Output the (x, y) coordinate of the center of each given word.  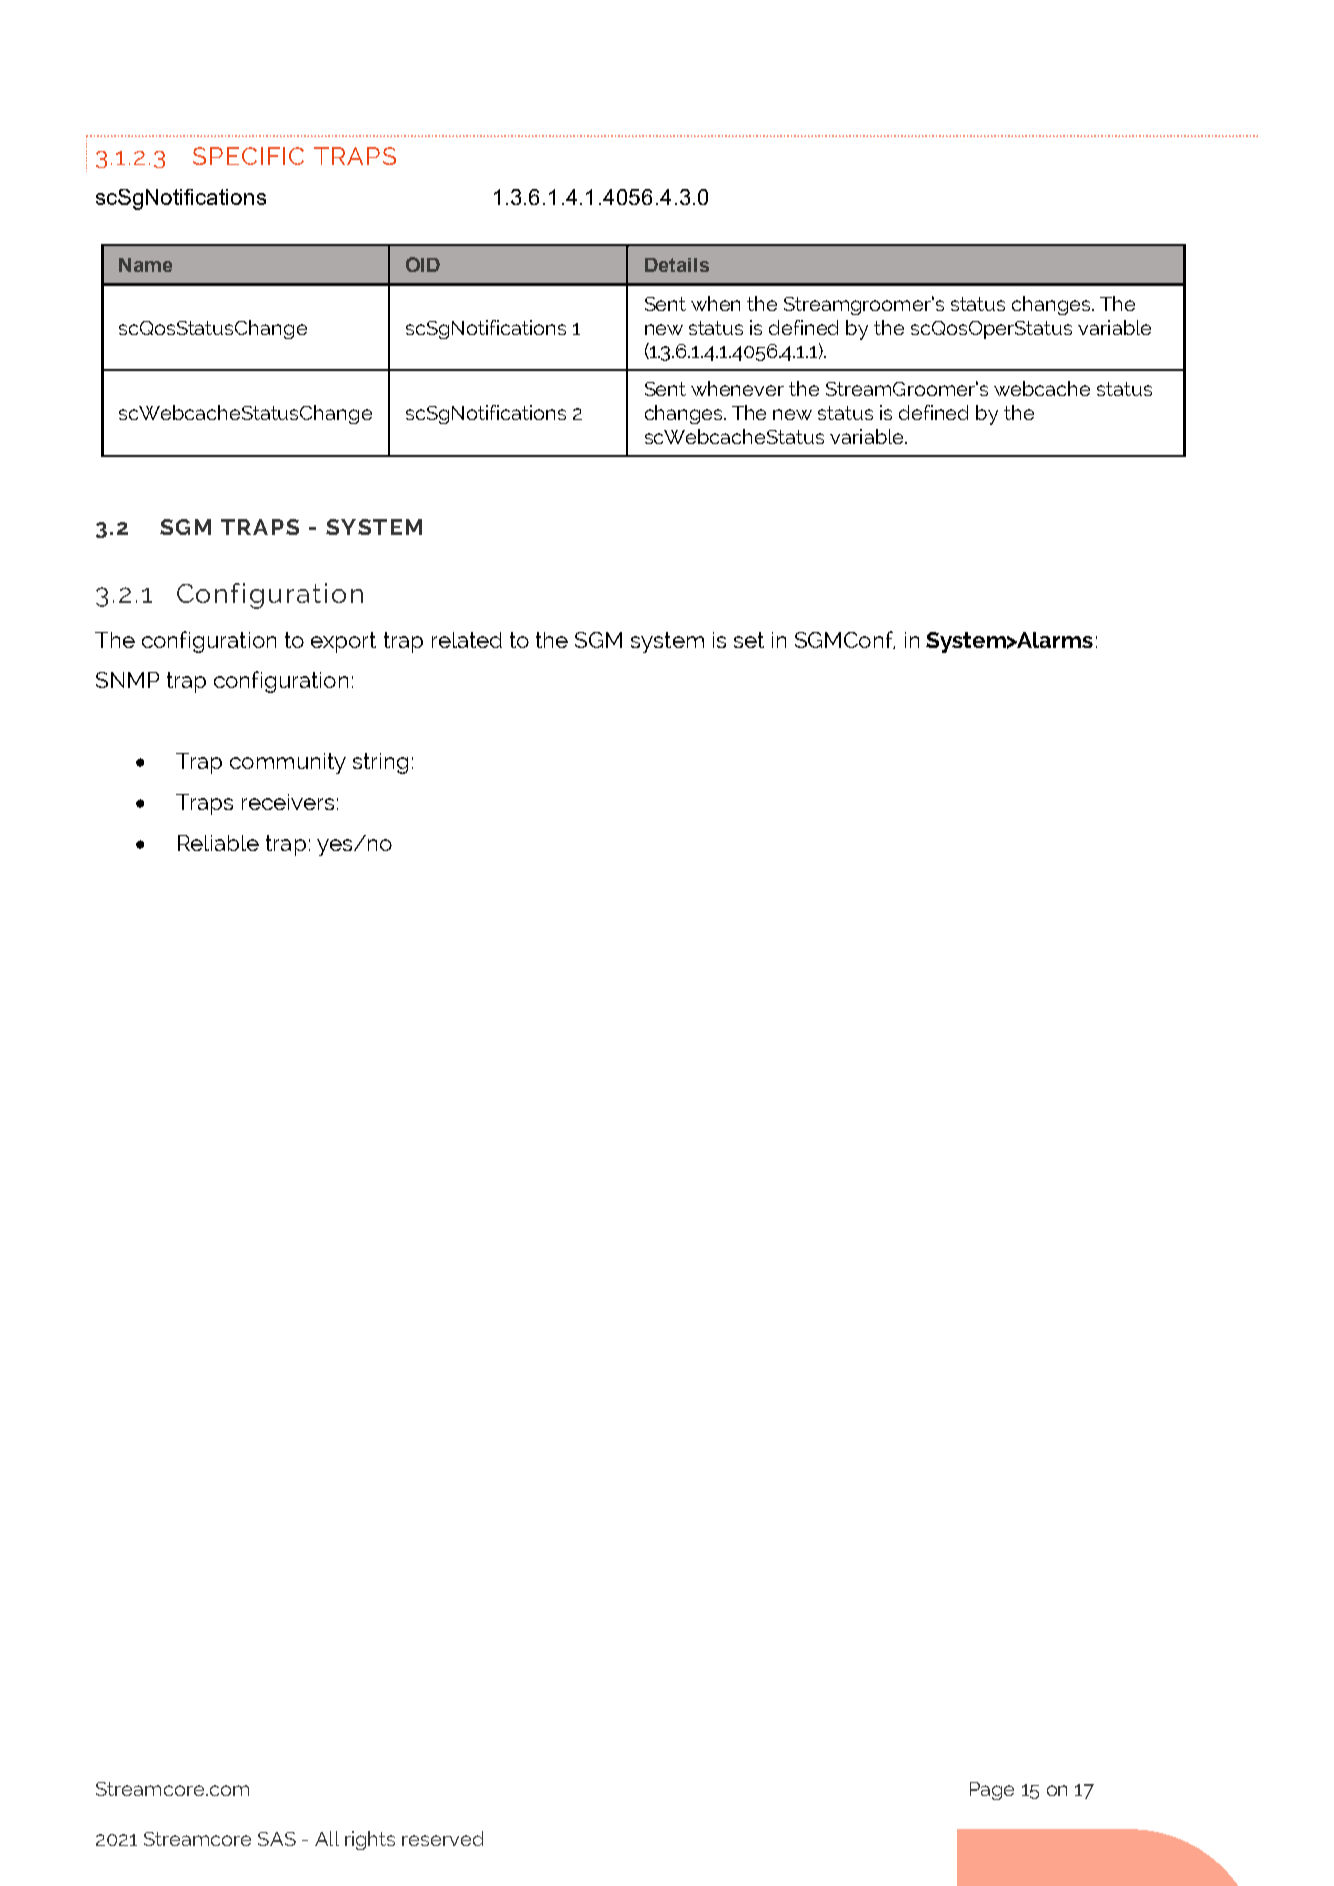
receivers (288, 802)
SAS (277, 1839)
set (749, 640)
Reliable (218, 843)
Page (992, 1791)
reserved (442, 1838)
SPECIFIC (248, 156)
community (288, 763)
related (467, 640)
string (380, 763)
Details (677, 265)
